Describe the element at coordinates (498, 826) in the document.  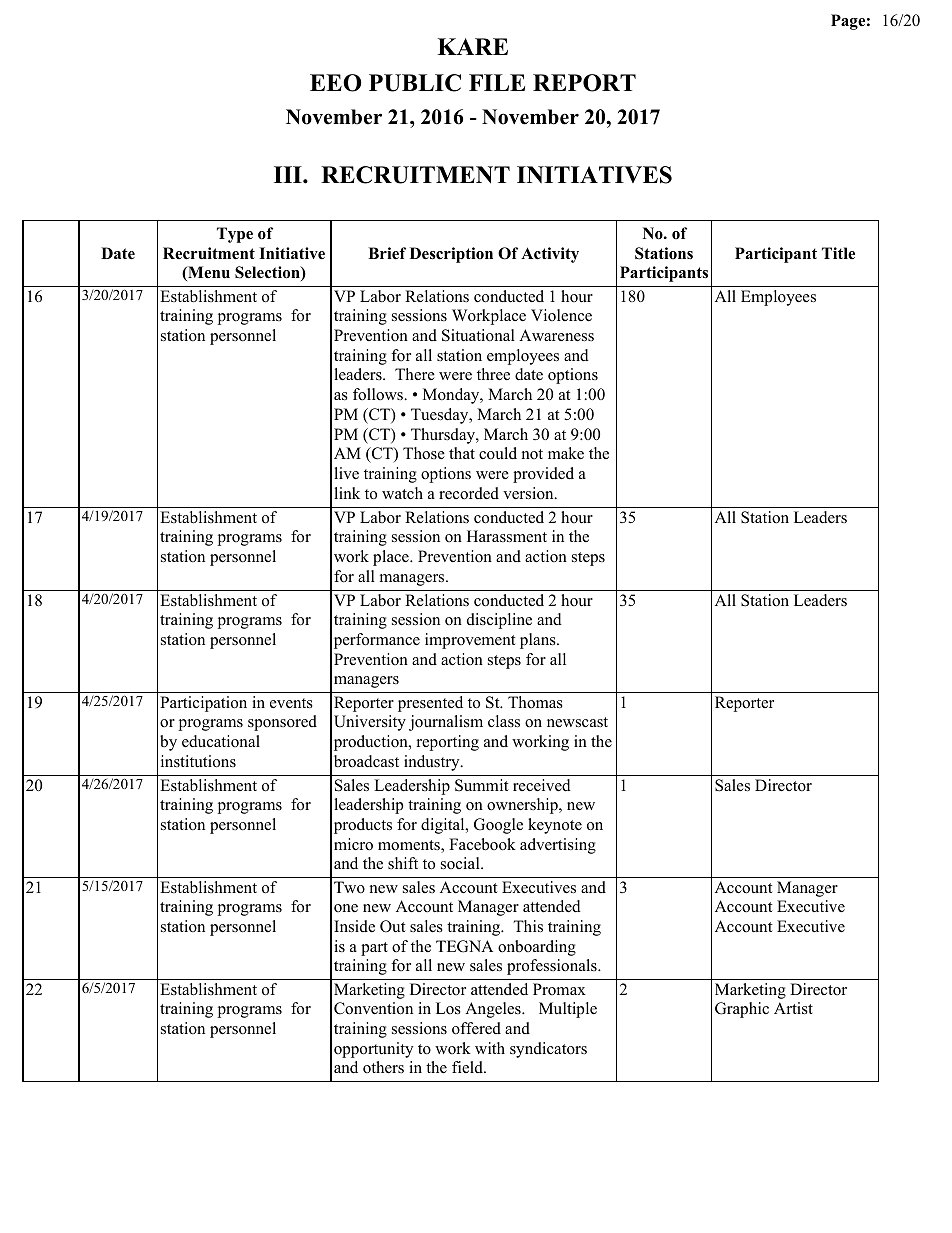
I see `Google` at that location.
